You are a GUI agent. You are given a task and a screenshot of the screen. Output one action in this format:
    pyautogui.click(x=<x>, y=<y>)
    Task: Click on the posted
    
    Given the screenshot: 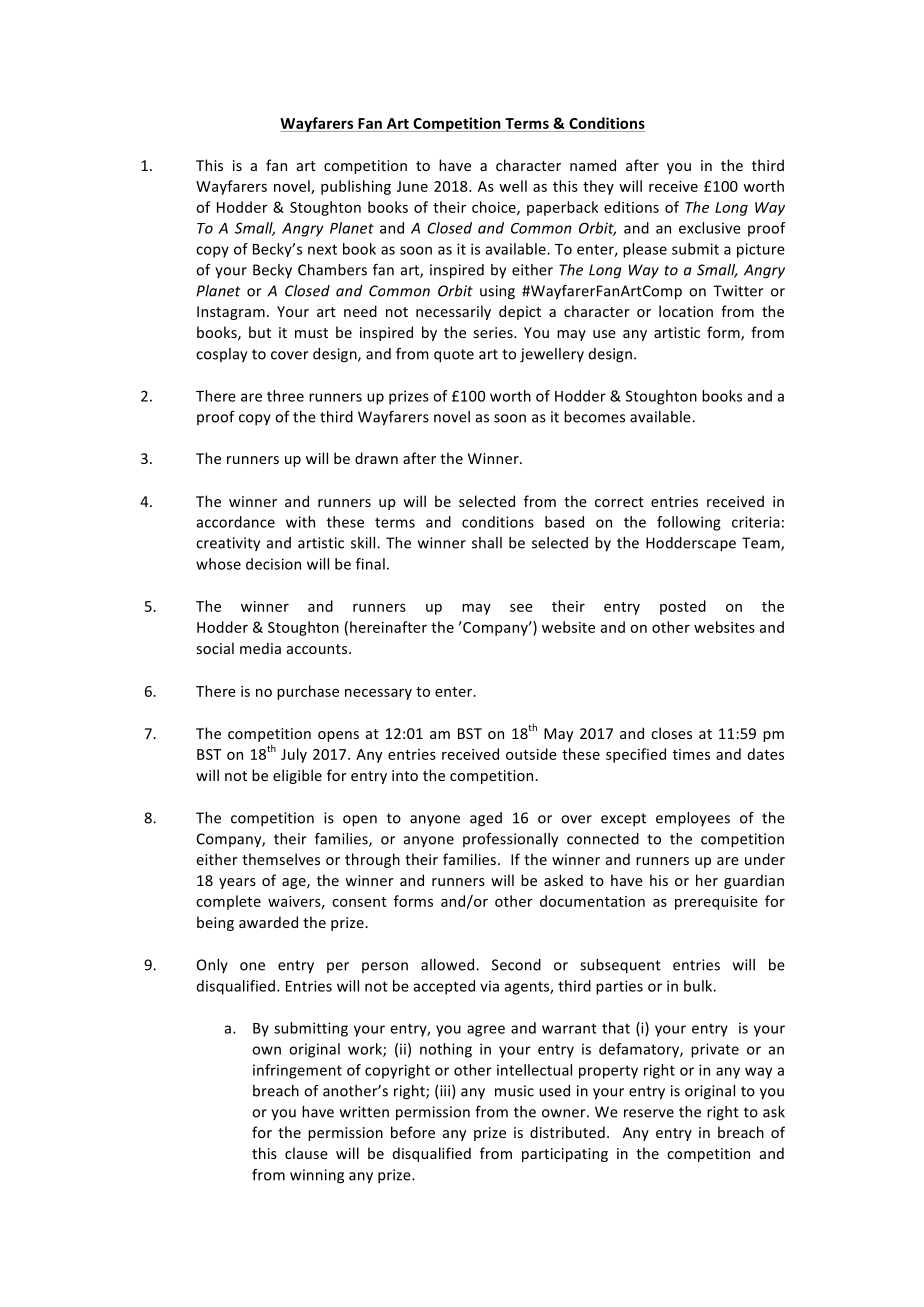 What is the action you would take?
    pyautogui.click(x=683, y=607)
